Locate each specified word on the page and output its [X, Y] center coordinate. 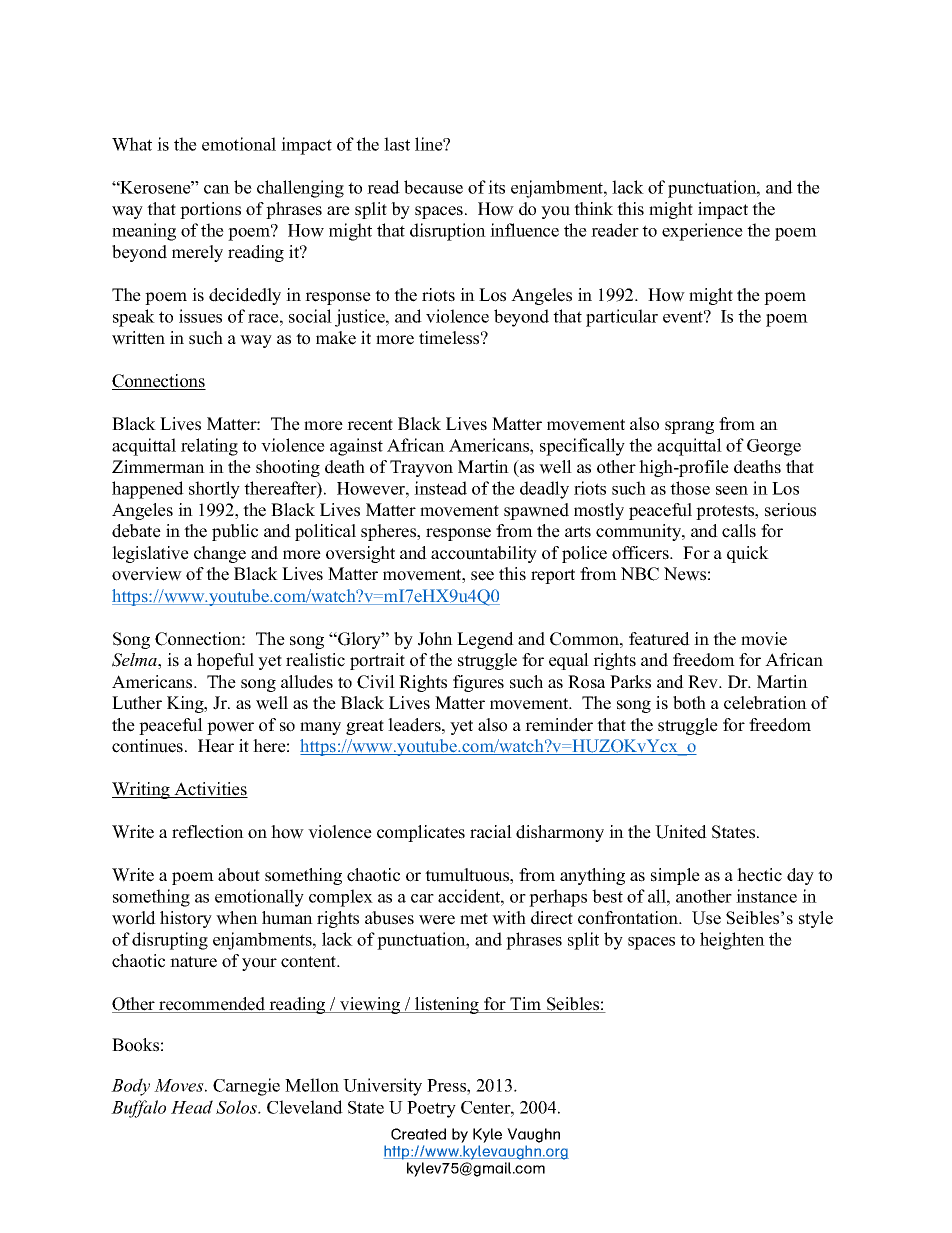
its [496, 187]
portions [210, 210]
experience [702, 232]
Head [192, 1107]
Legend [485, 640]
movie [764, 639]
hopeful [225, 661]
